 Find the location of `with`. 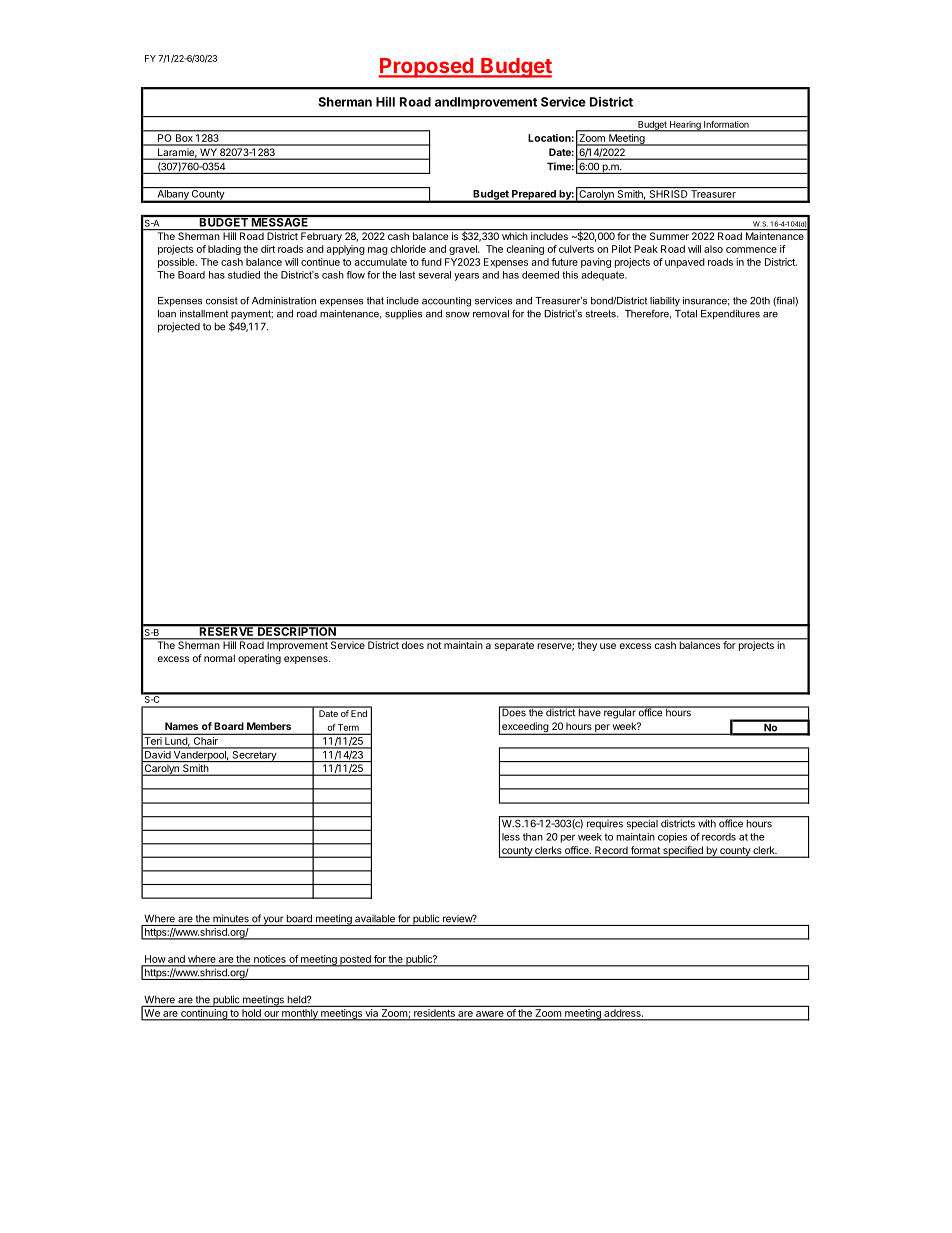

with is located at coordinates (707, 822).
